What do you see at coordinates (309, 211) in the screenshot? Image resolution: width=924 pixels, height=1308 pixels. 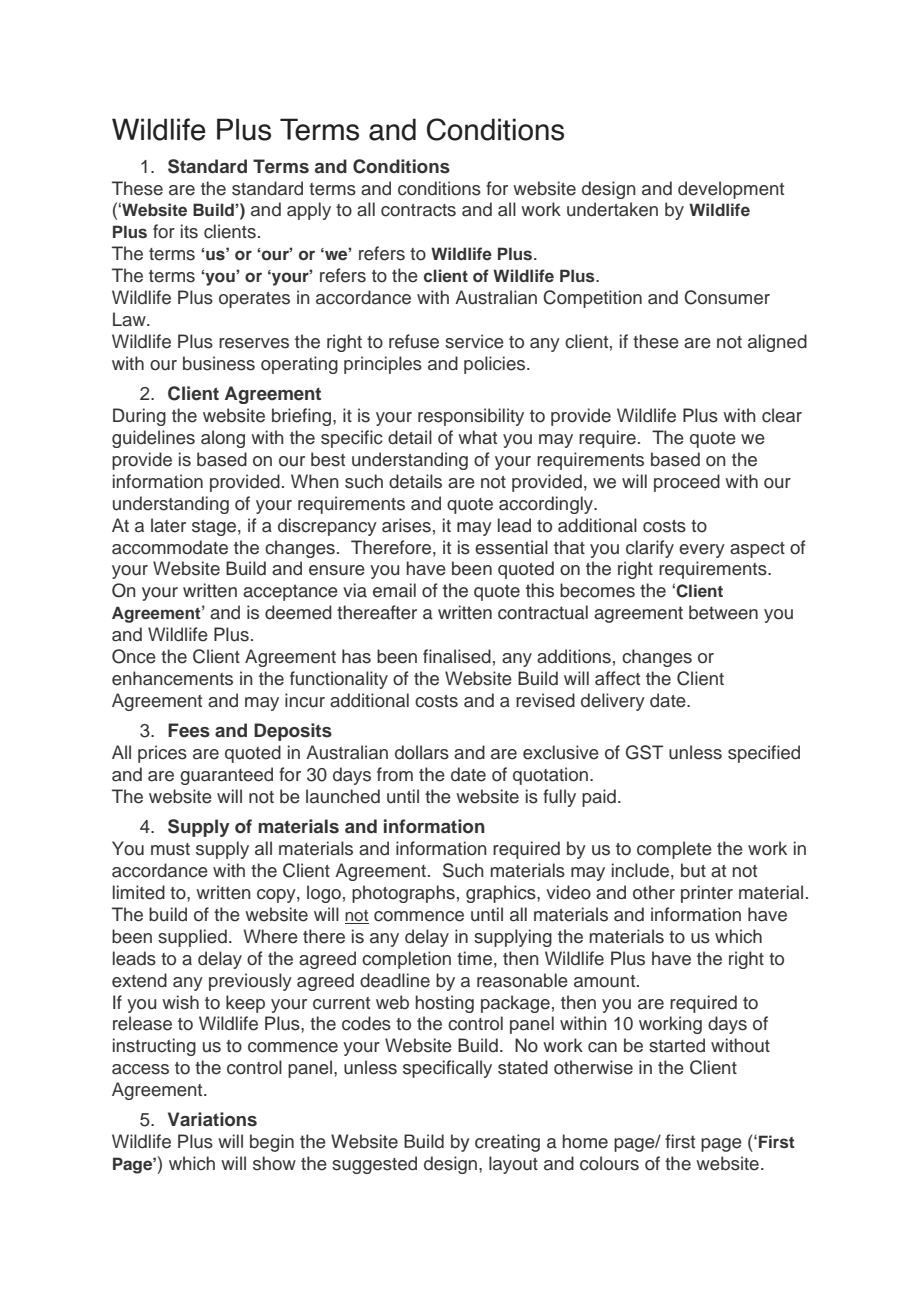 I see `apply` at bounding box center [309, 211].
